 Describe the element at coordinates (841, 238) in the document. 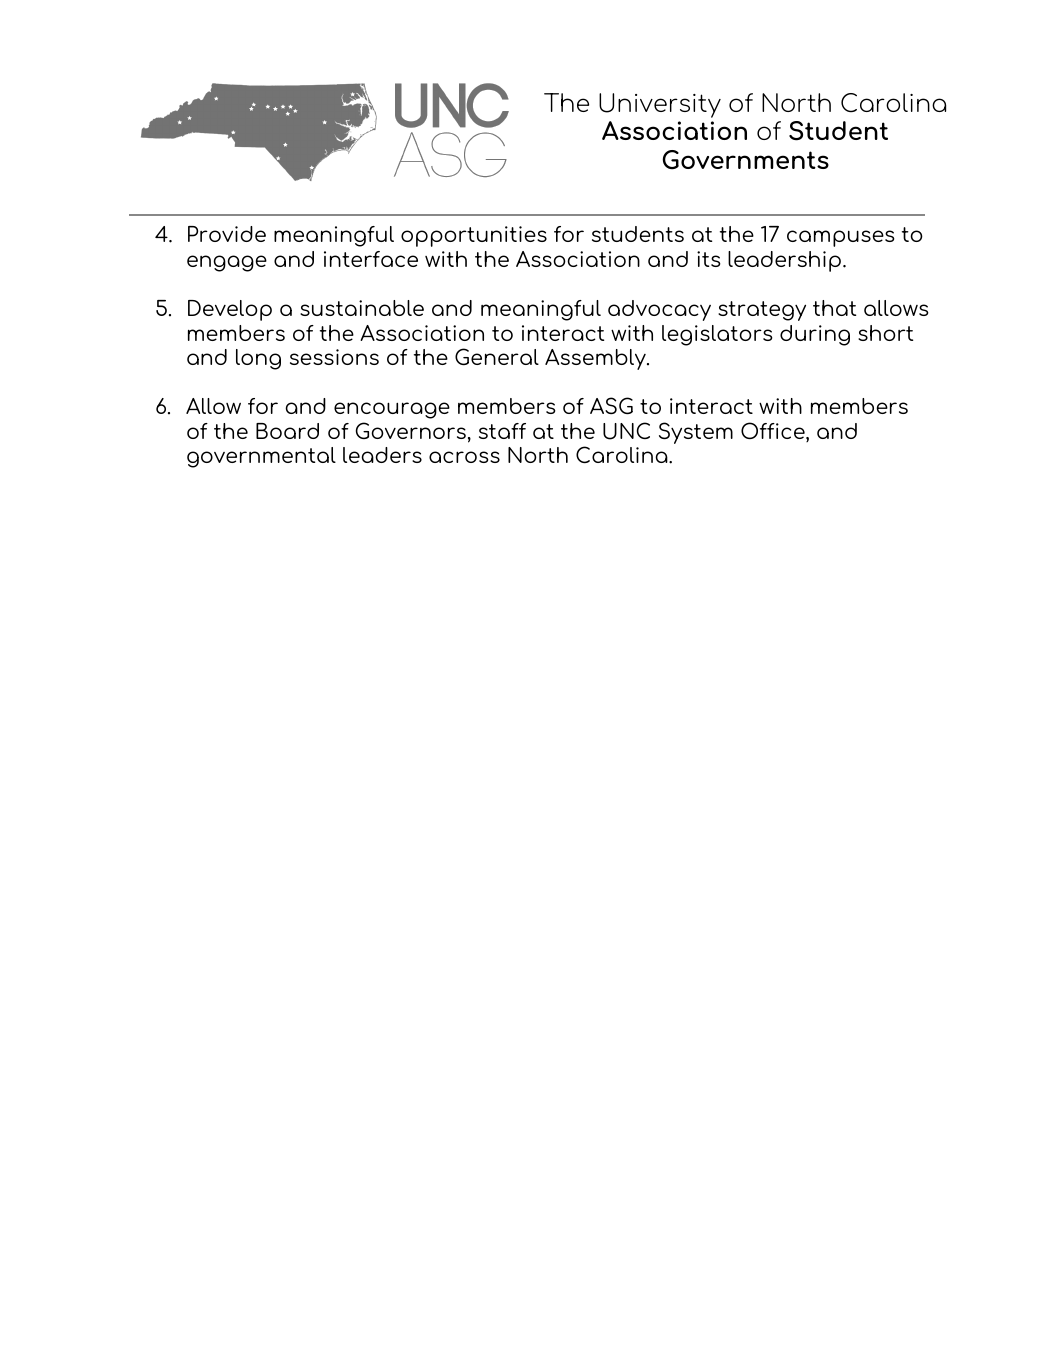

I see `campuses` at that location.
